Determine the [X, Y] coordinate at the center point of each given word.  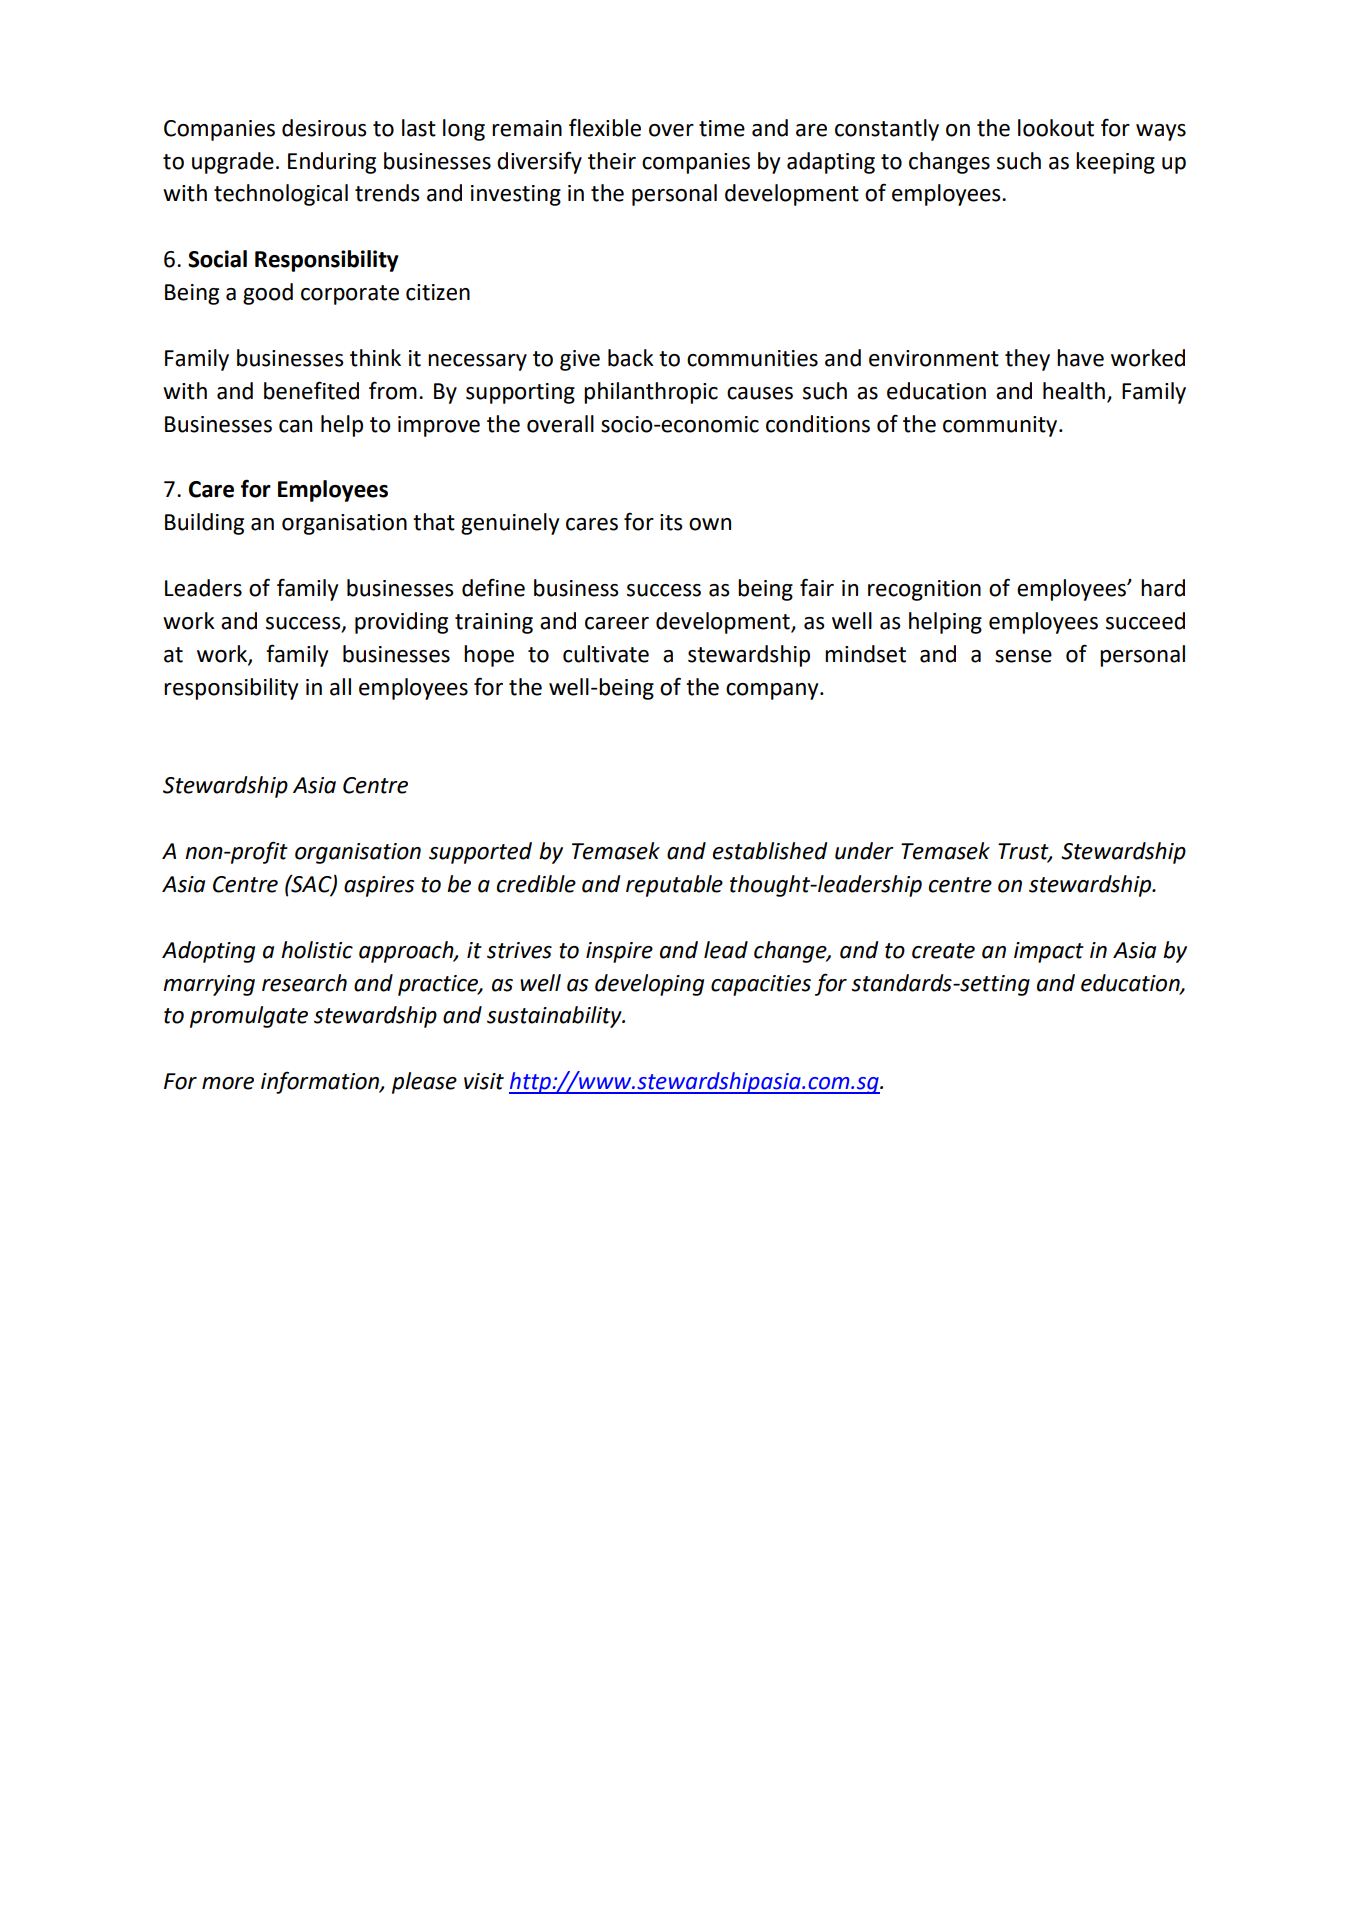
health [1074, 391]
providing [401, 623]
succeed [1145, 621]
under [864, 851]
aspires [379, 886]
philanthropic [651, 393]
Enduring [332, 163]
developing [649, 985]
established [770, 851]
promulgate [249, 1017]
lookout [1056, 128]
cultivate [606, 654]
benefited [311, 390]
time [722, 128]
